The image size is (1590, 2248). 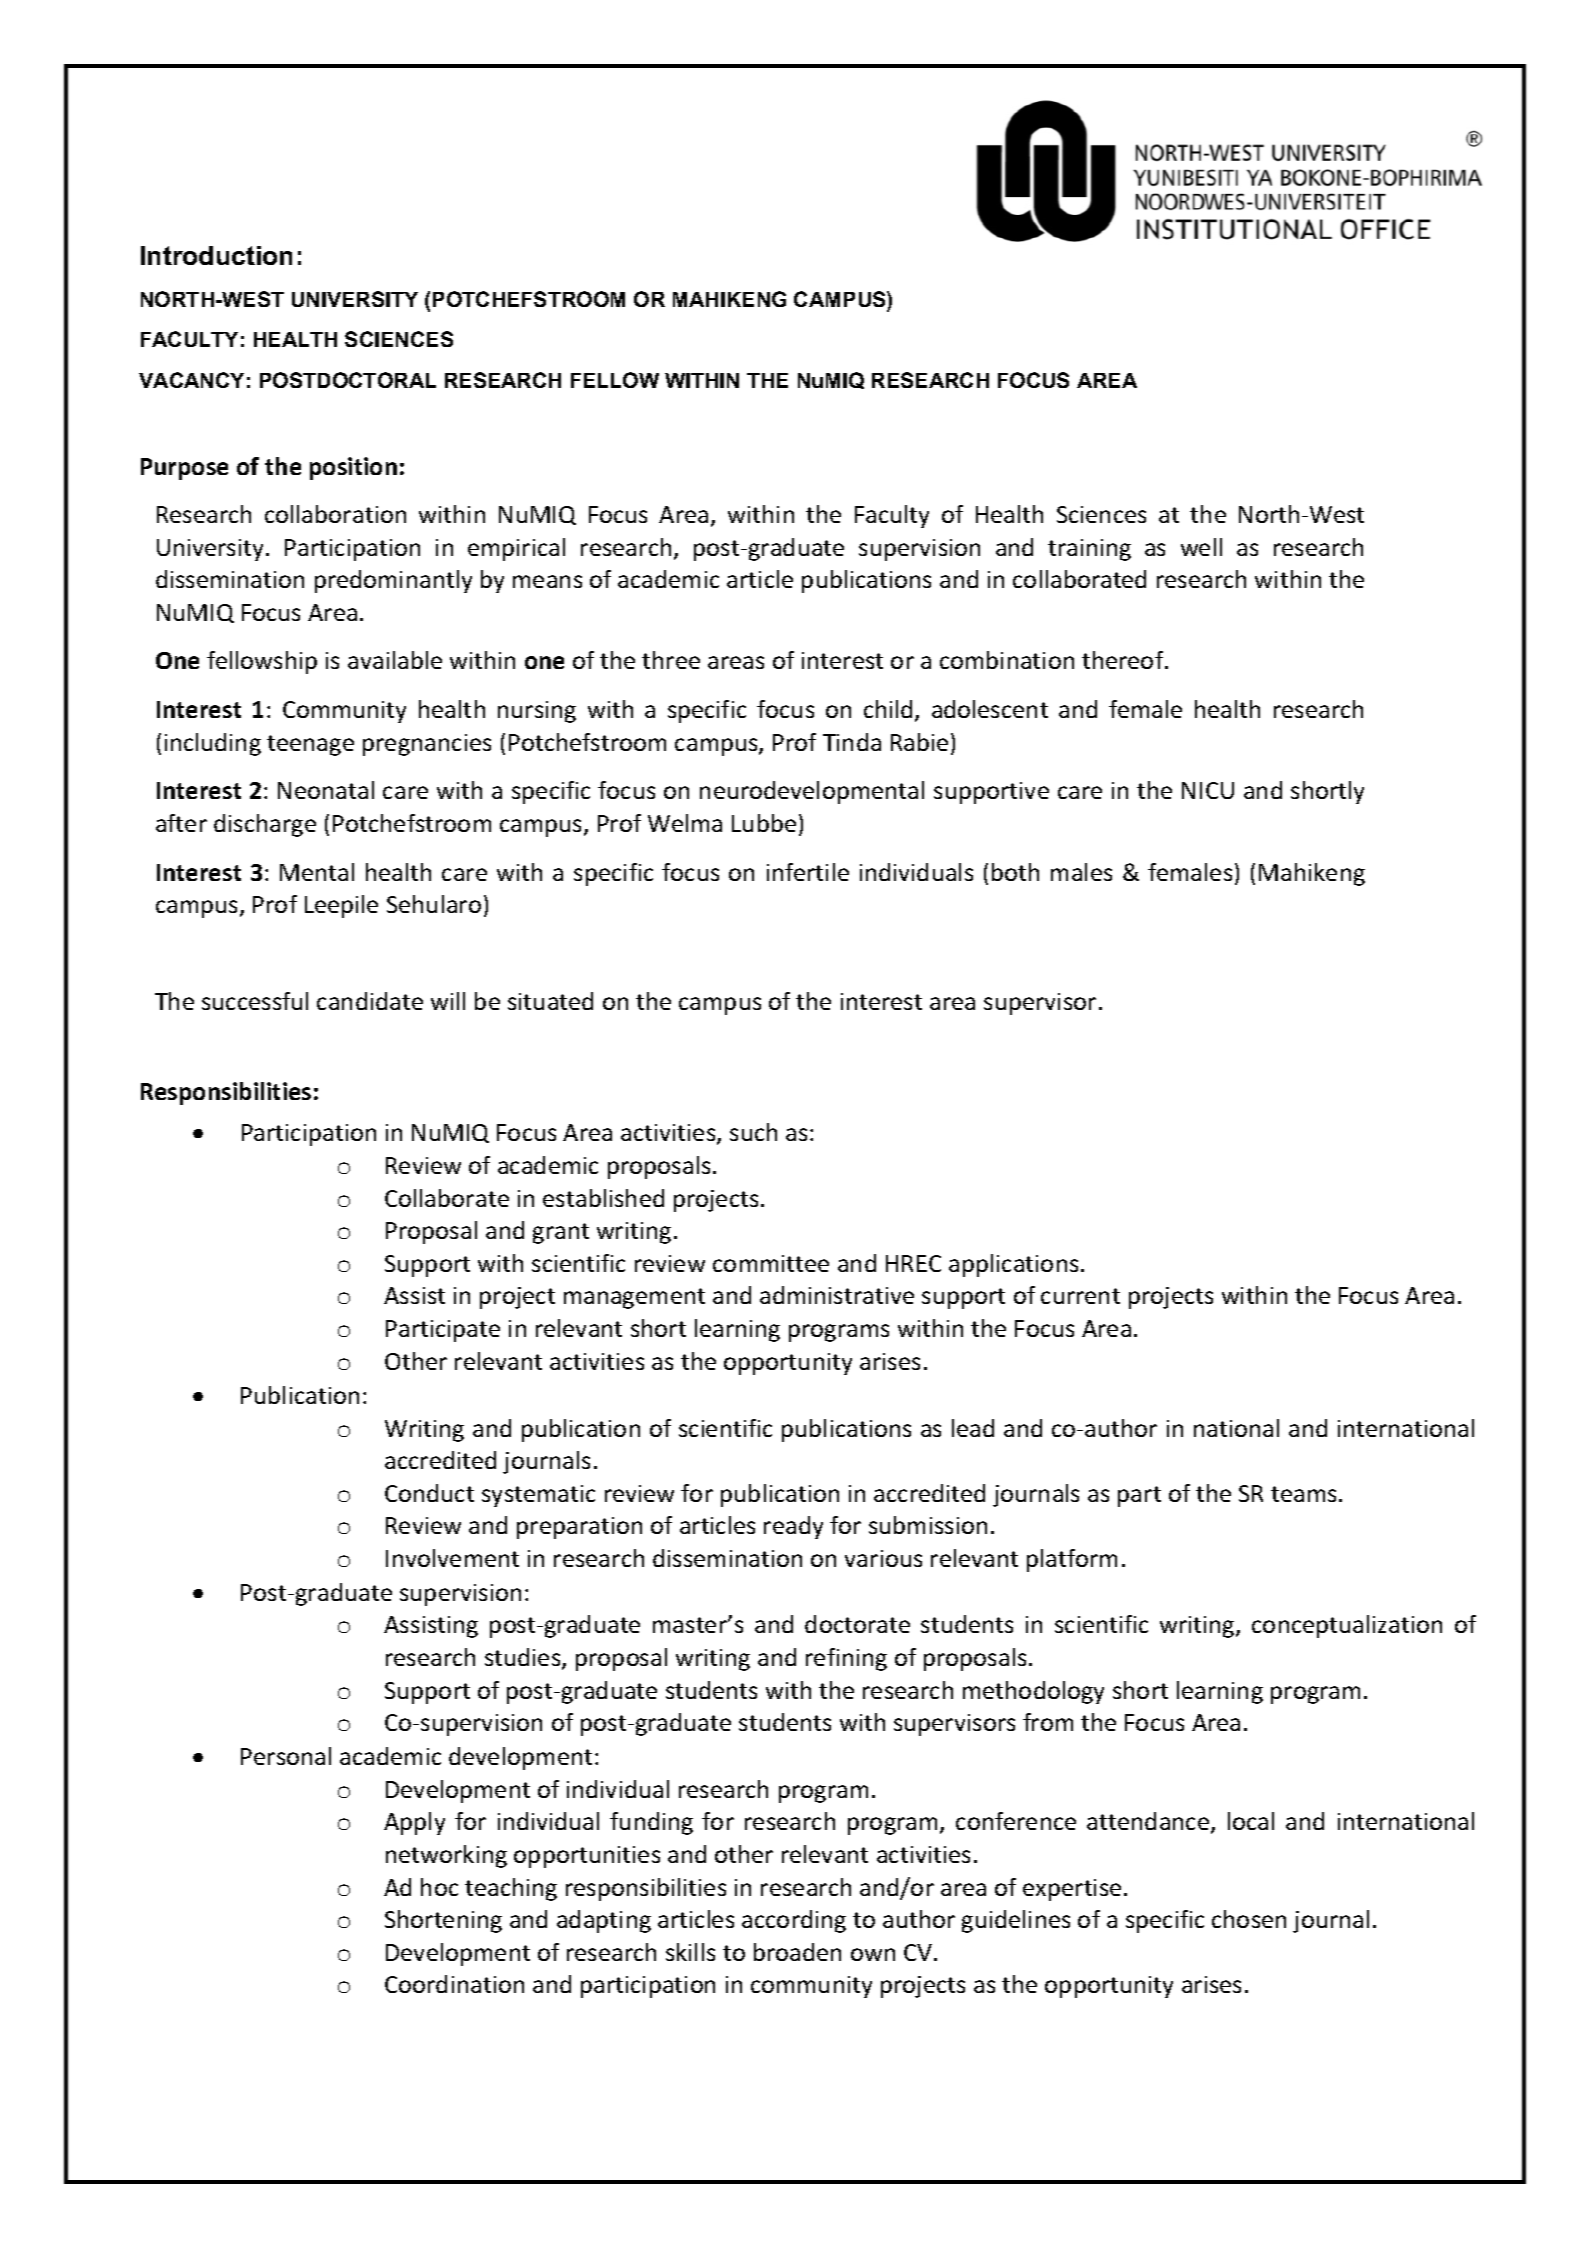 I want to click on administrative, so click(x=837, y=1295).
